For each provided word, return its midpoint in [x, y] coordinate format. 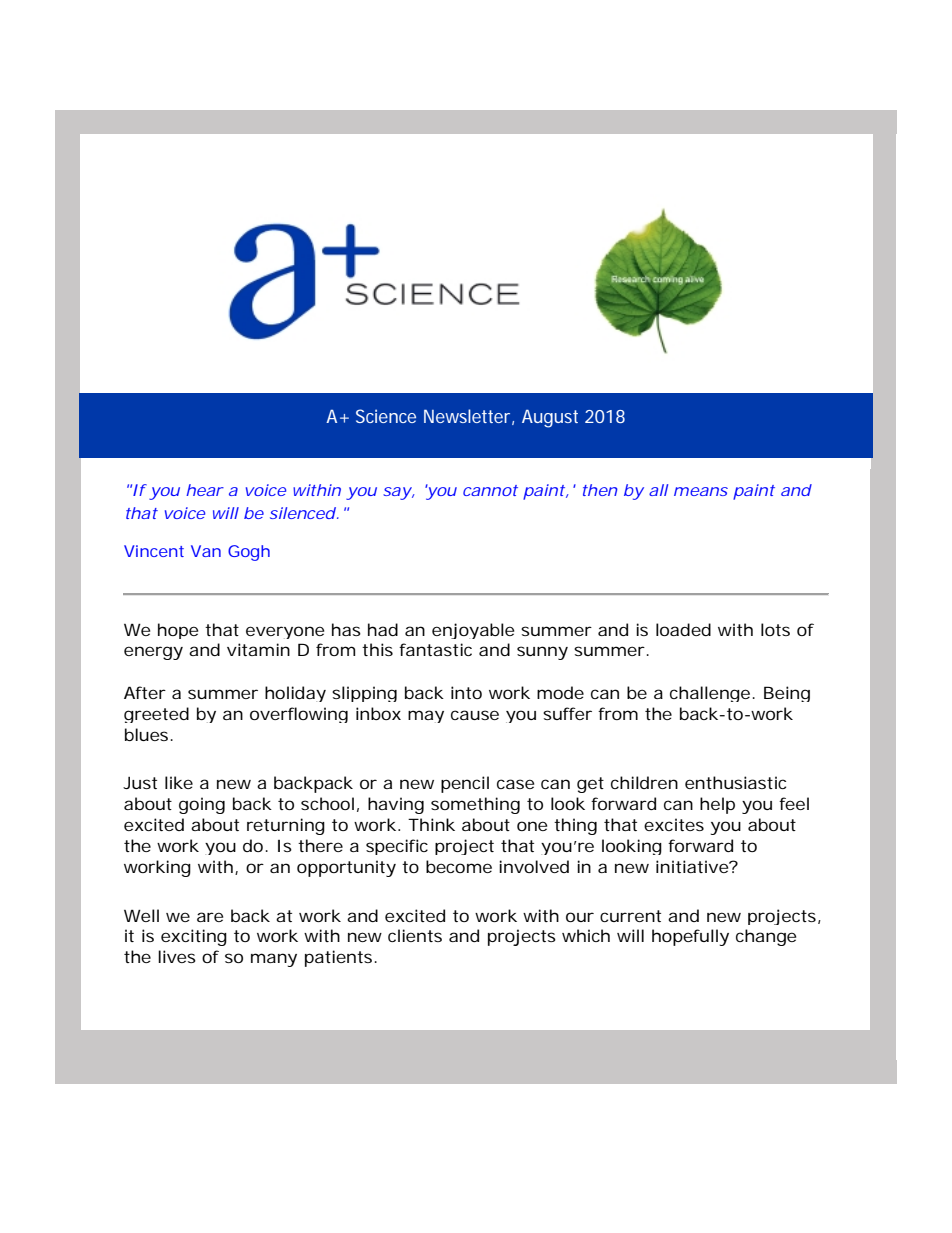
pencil [465, 784]
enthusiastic [735, 782]
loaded [683, 629]
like [179, 782]
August [550, 418]
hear [205, 490]
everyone [285, 632]
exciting [194, 937]
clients [415, 935]
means [701, 491]
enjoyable [473, 631]
